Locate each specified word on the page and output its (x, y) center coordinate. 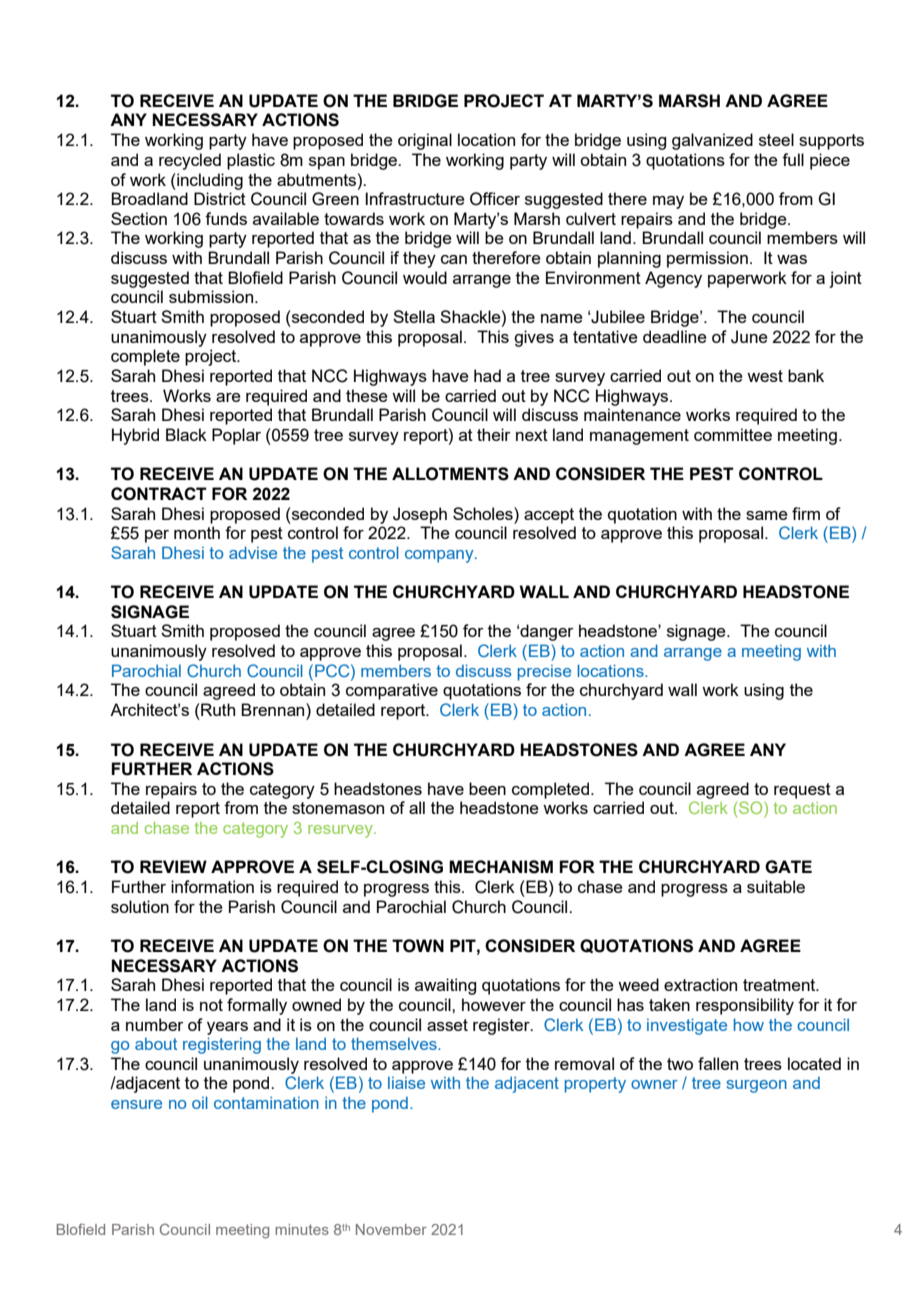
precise (544, 673)
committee (733, 434)
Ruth (217, 709)
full (793, 159)
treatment (780, 985)
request (802, 791)
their (494, 434)
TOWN (418, 946)
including (209, 181)
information (212, 886)
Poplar (236, 436)
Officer (495, 199)
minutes (302, 1229)
